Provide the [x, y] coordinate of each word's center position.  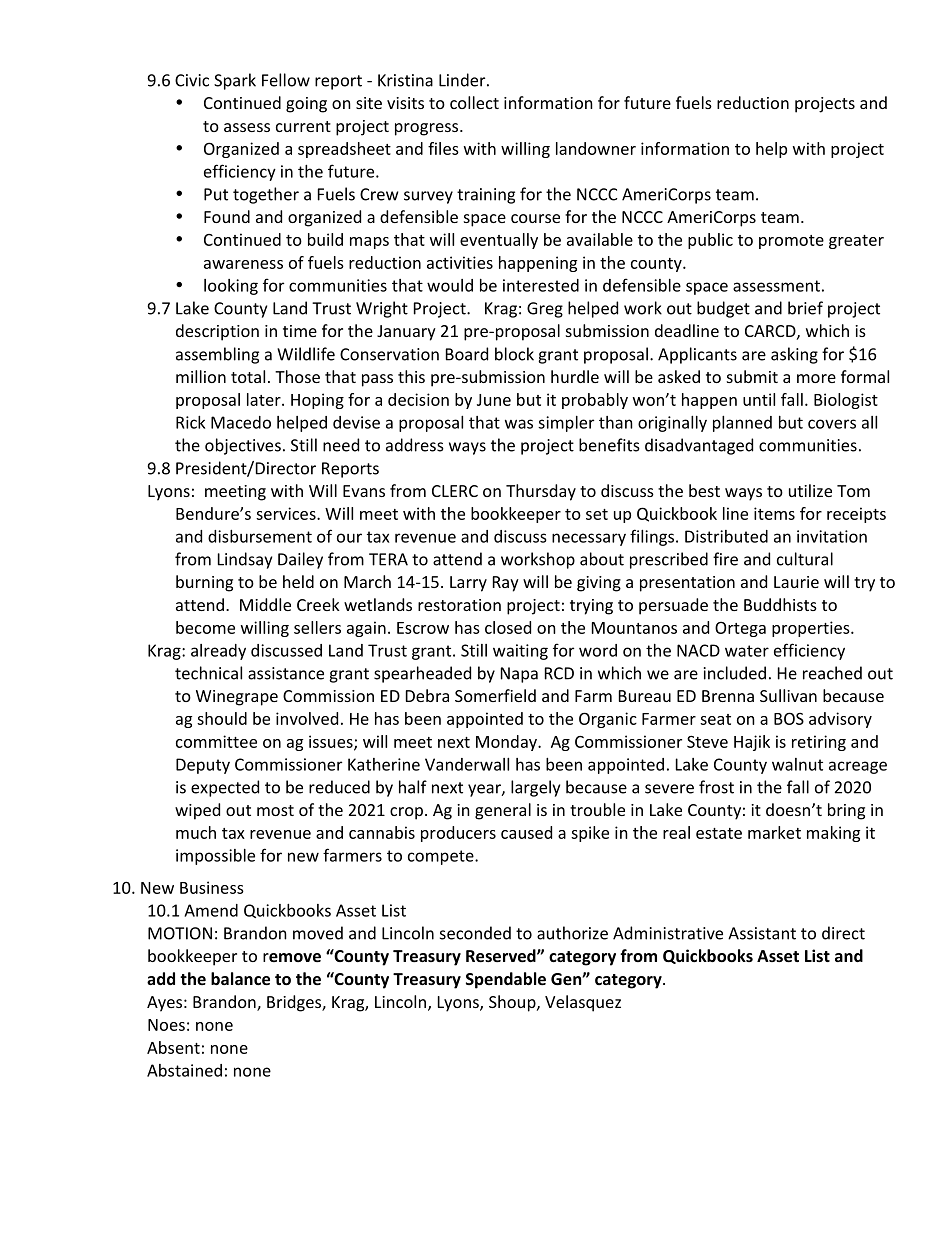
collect [474, 102]
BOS [789, 718]
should [222, 718]
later [265, 399]
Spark [235, 81]
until [759, 399]
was [519, 424]
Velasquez [583, 1003]
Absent [173, 1047]
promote [791, 242]
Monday [507, 743]
